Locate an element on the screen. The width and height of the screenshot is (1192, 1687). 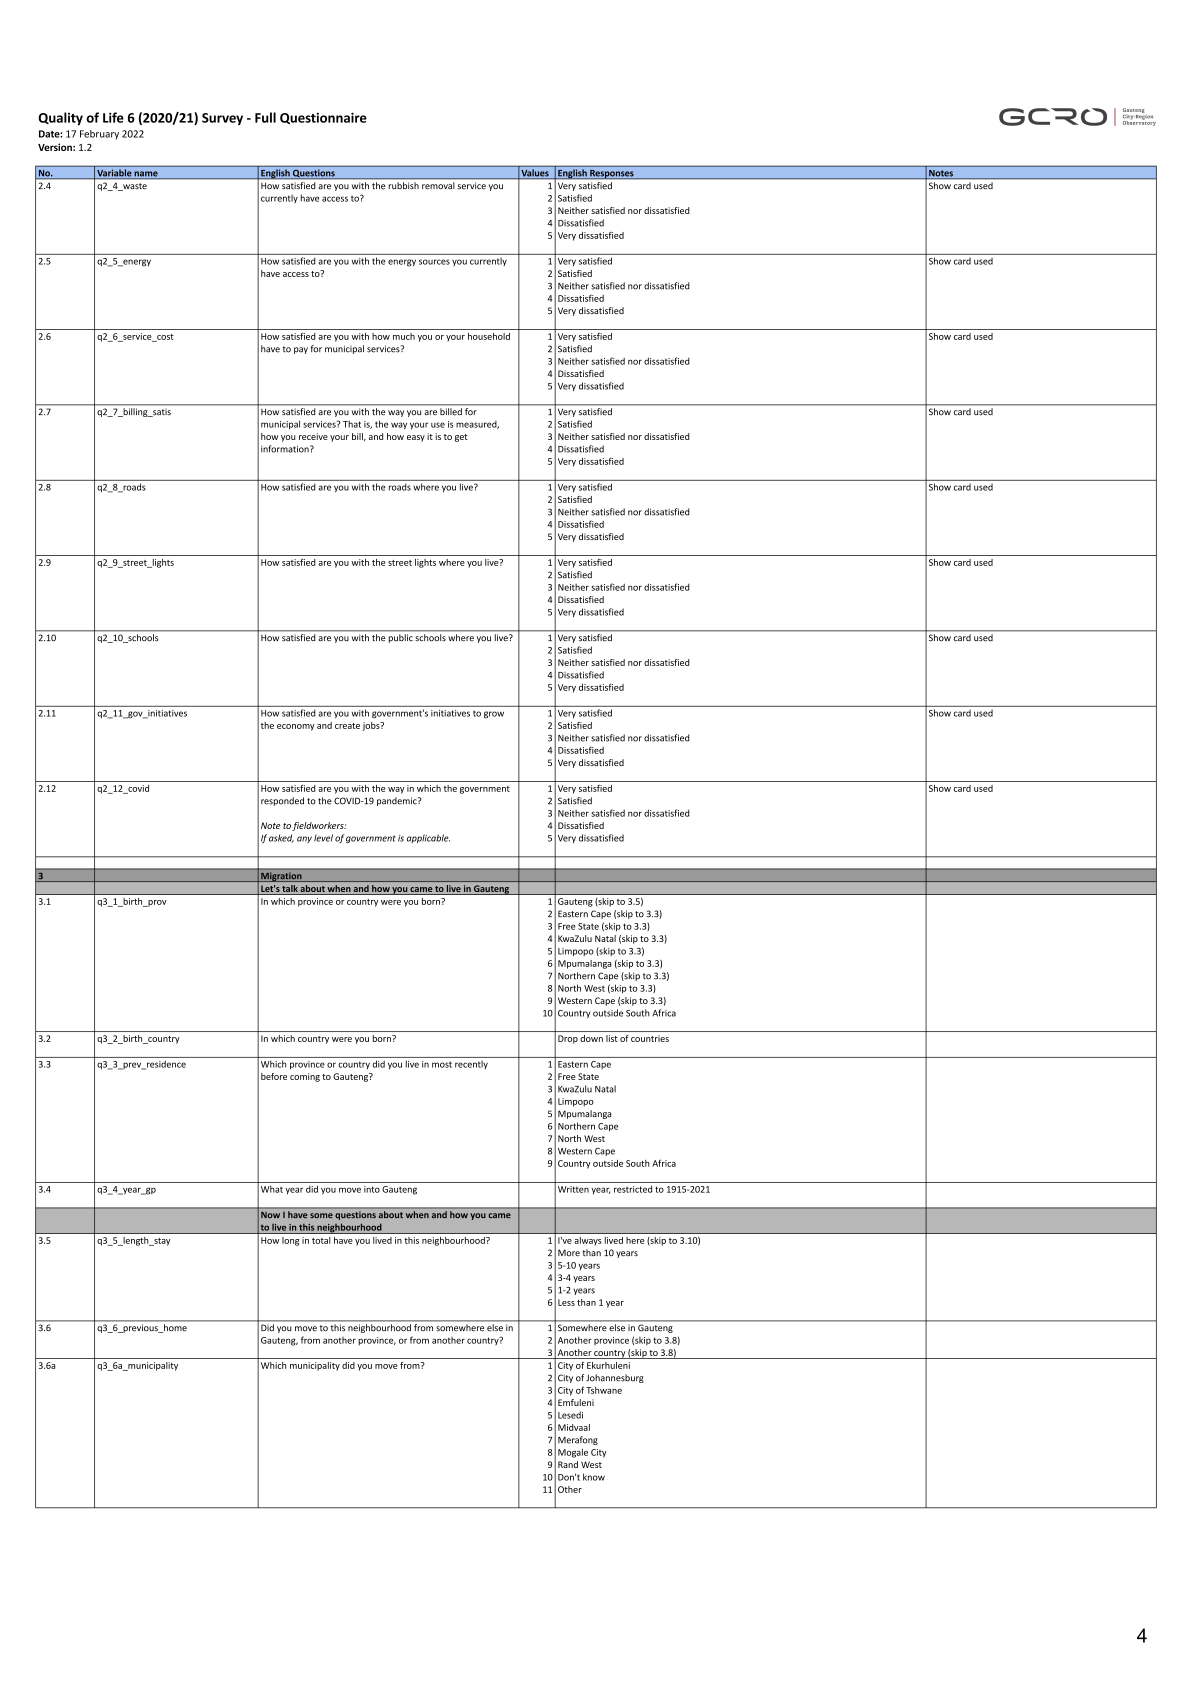
Questionnaire is located at coordinates (323, 118).
